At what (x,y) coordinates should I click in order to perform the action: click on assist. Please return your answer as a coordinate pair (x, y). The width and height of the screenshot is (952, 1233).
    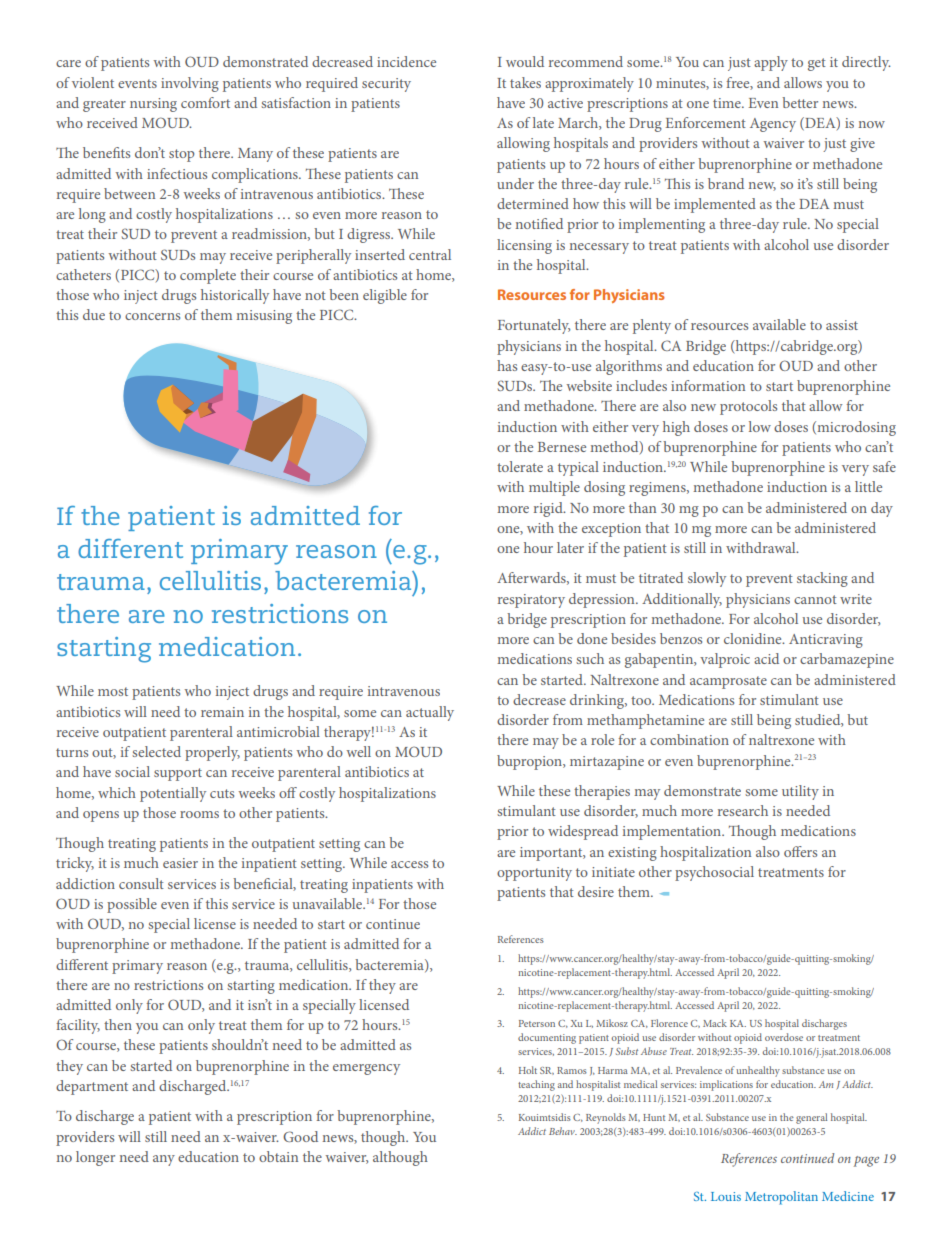
    Looking at the image, I should click on (842, 325).
